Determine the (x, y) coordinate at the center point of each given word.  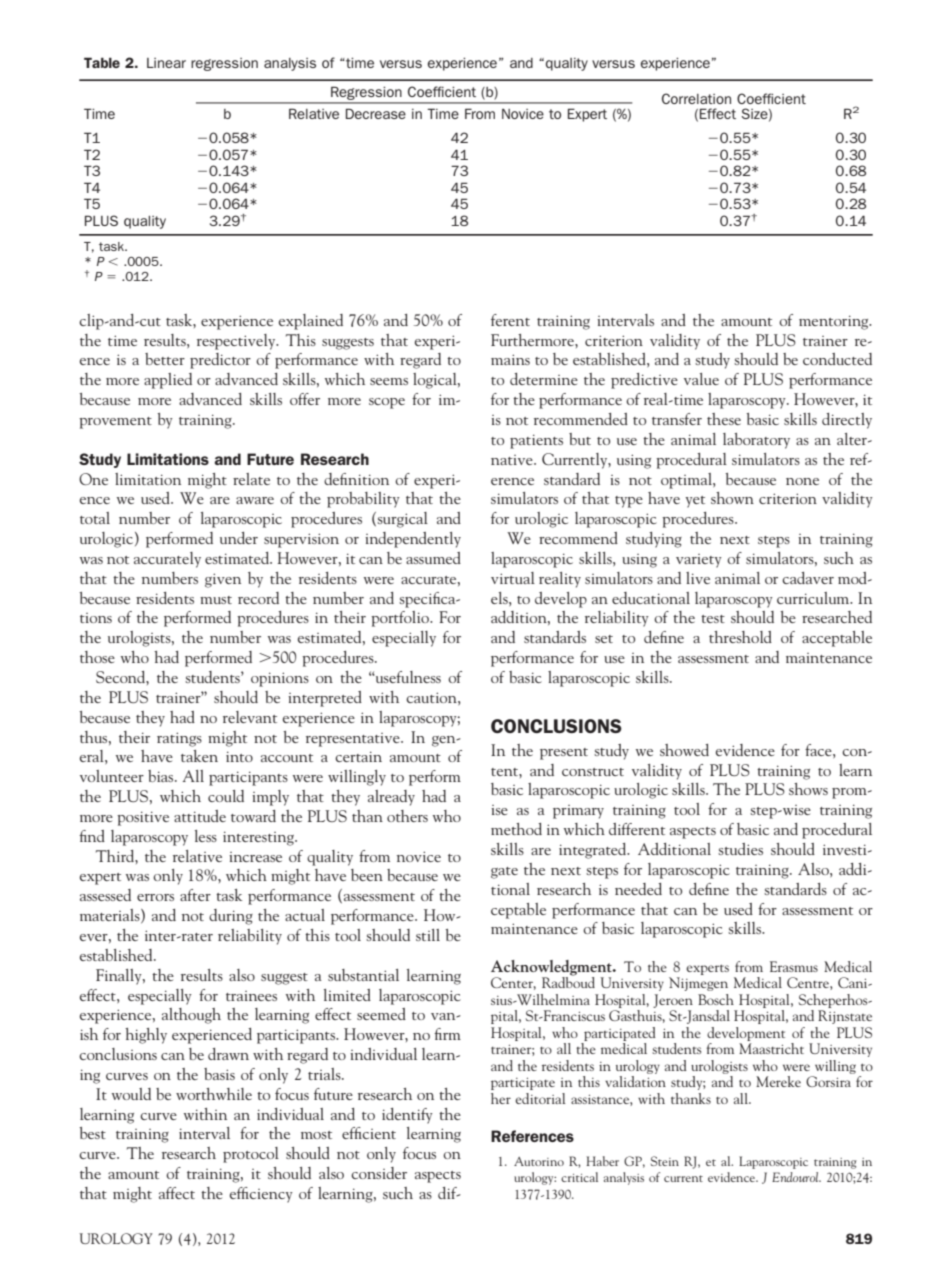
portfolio (401, 619)
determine (544, 379)
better (165, 359)
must (216, 600)
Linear (166, 63)
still (428, 935)
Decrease (376, 113)
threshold (740, 637)
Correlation (696, 98)
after (195, 895)
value (701, 379)
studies (740, 849)
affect (177, 1193)
